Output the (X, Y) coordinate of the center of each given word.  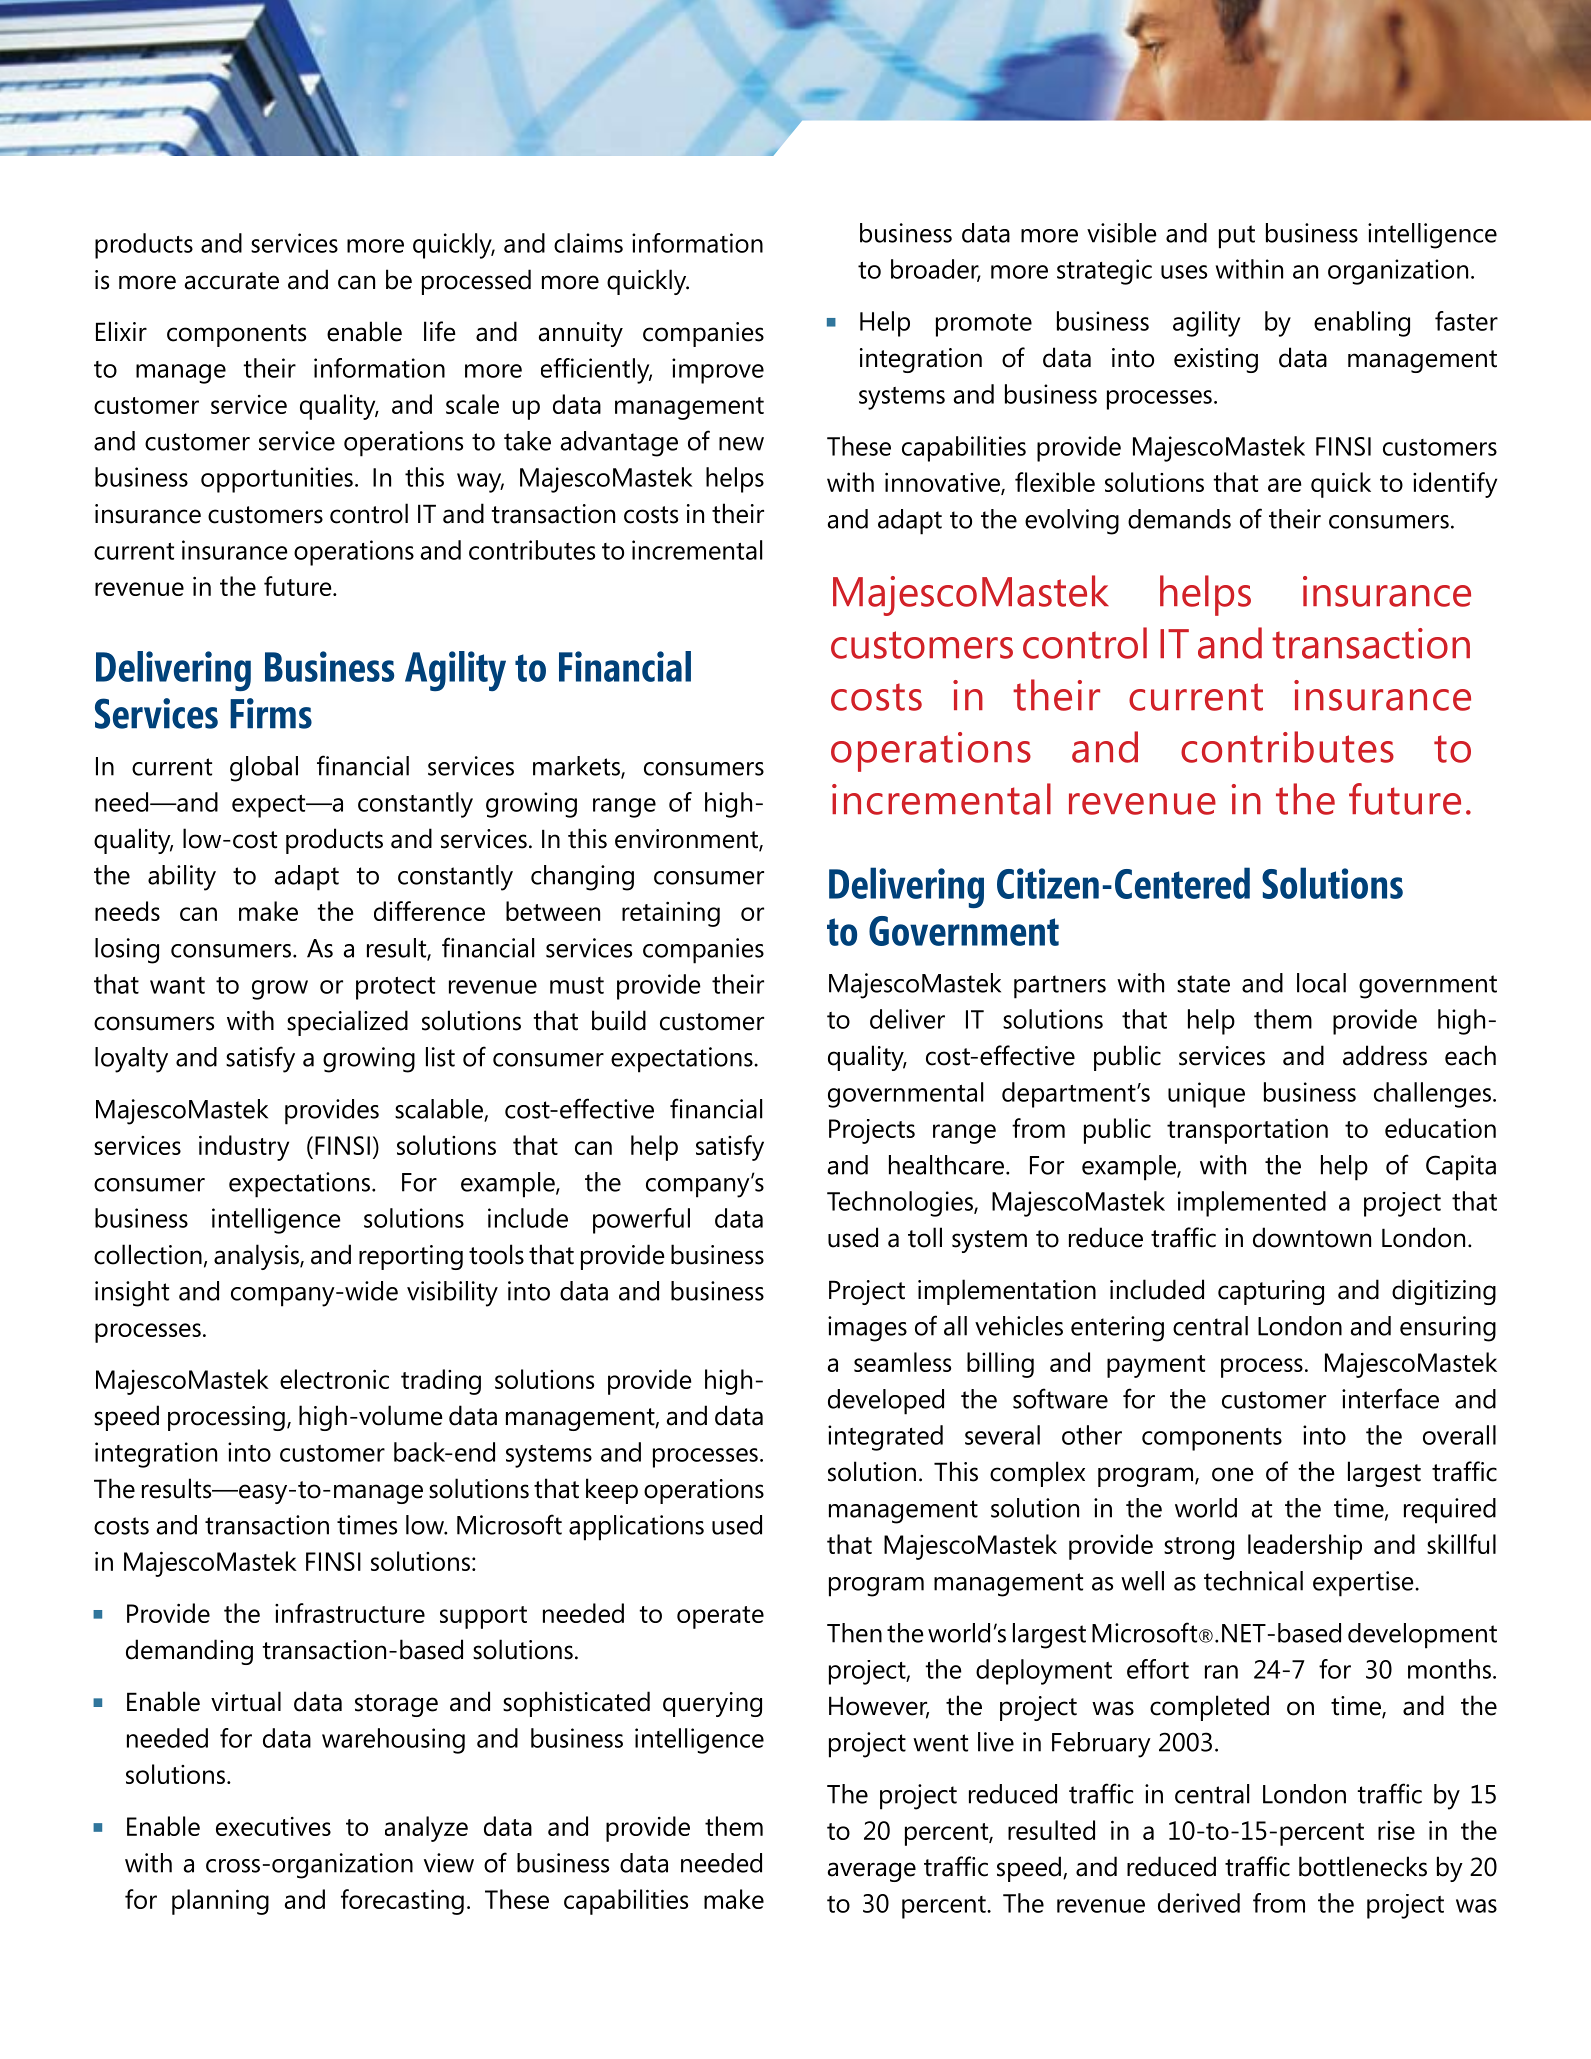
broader (936, 270)
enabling (1362, 324)
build (619, 1020)
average (872, 1872)
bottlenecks (1363, 1866)
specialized (347, 1023)
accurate (232, 281)
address (1385, 1055)
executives (273, 1826)
